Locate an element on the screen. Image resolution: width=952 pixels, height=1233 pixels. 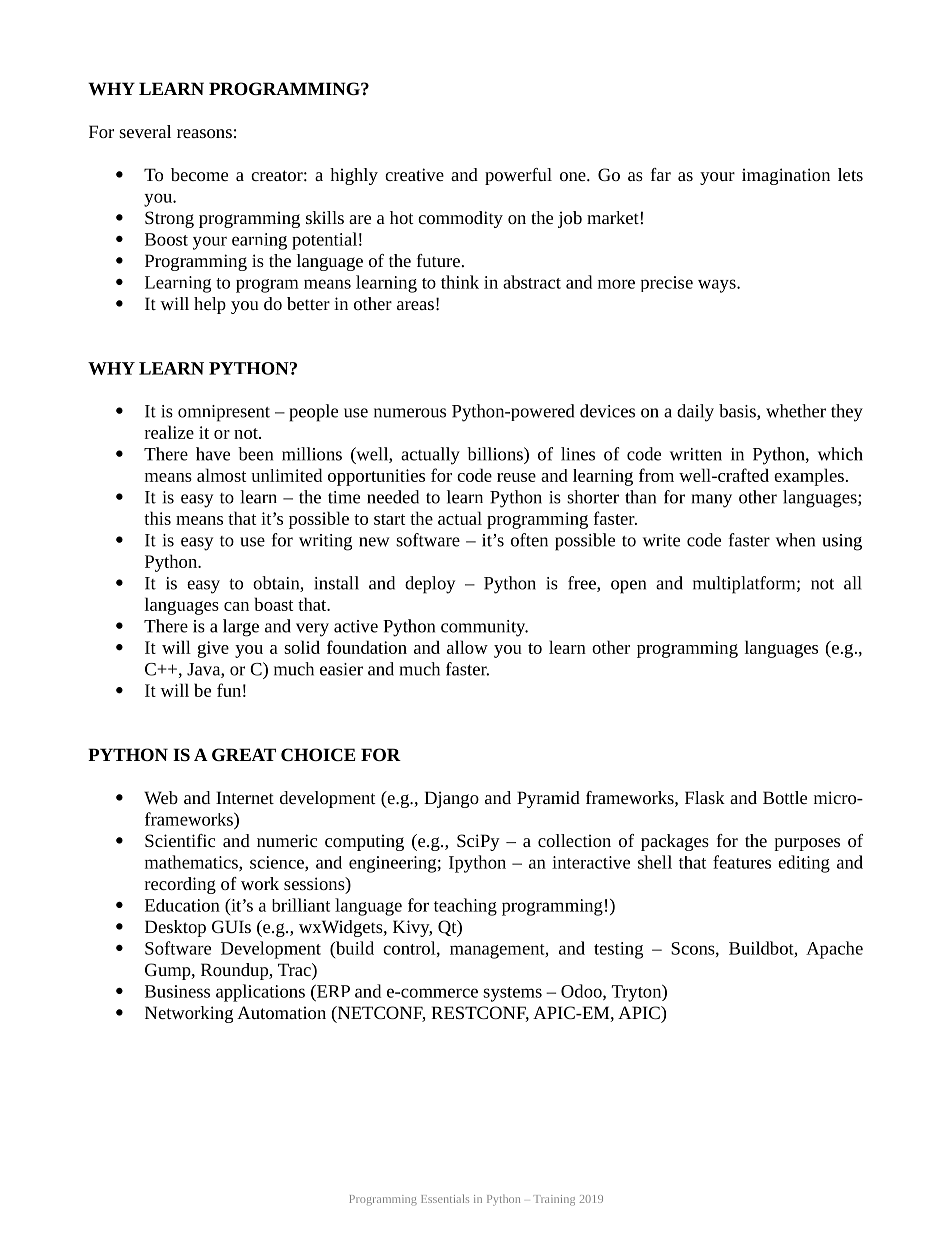
imagination is located at coordinates (786, 176).
